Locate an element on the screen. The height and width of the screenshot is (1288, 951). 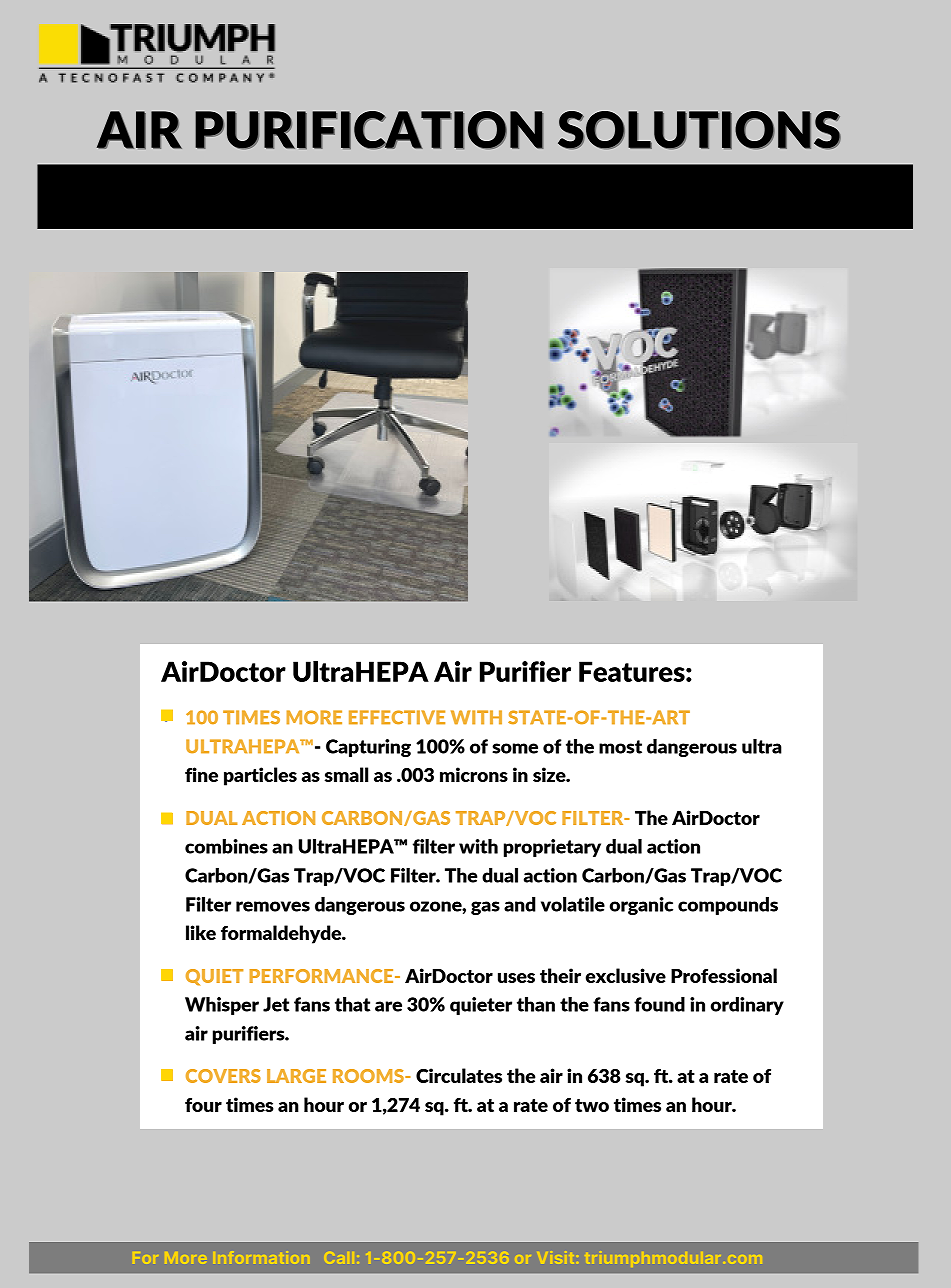
EFFECTIVE is located at coordinates (397, 717).
